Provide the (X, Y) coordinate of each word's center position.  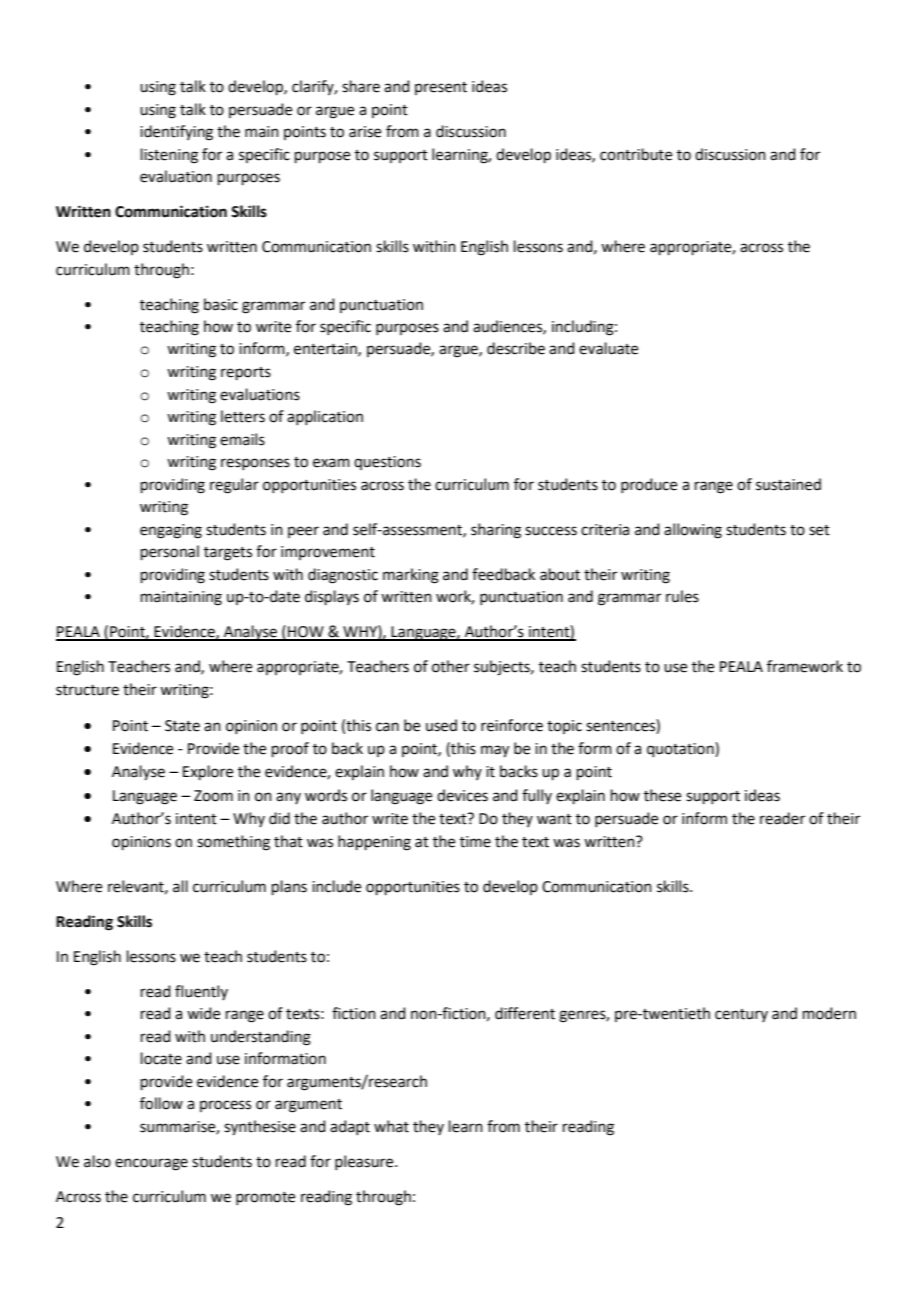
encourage (151, 1164)
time (475, 842)
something (233, 843)
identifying (176, 133)
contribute (636, 154)
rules (682, 596)
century (741, 1015)
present (441, 88)
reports (246, 373)
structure (87, 690)
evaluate (608, 348)
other (451, 666)
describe (516, 348)
